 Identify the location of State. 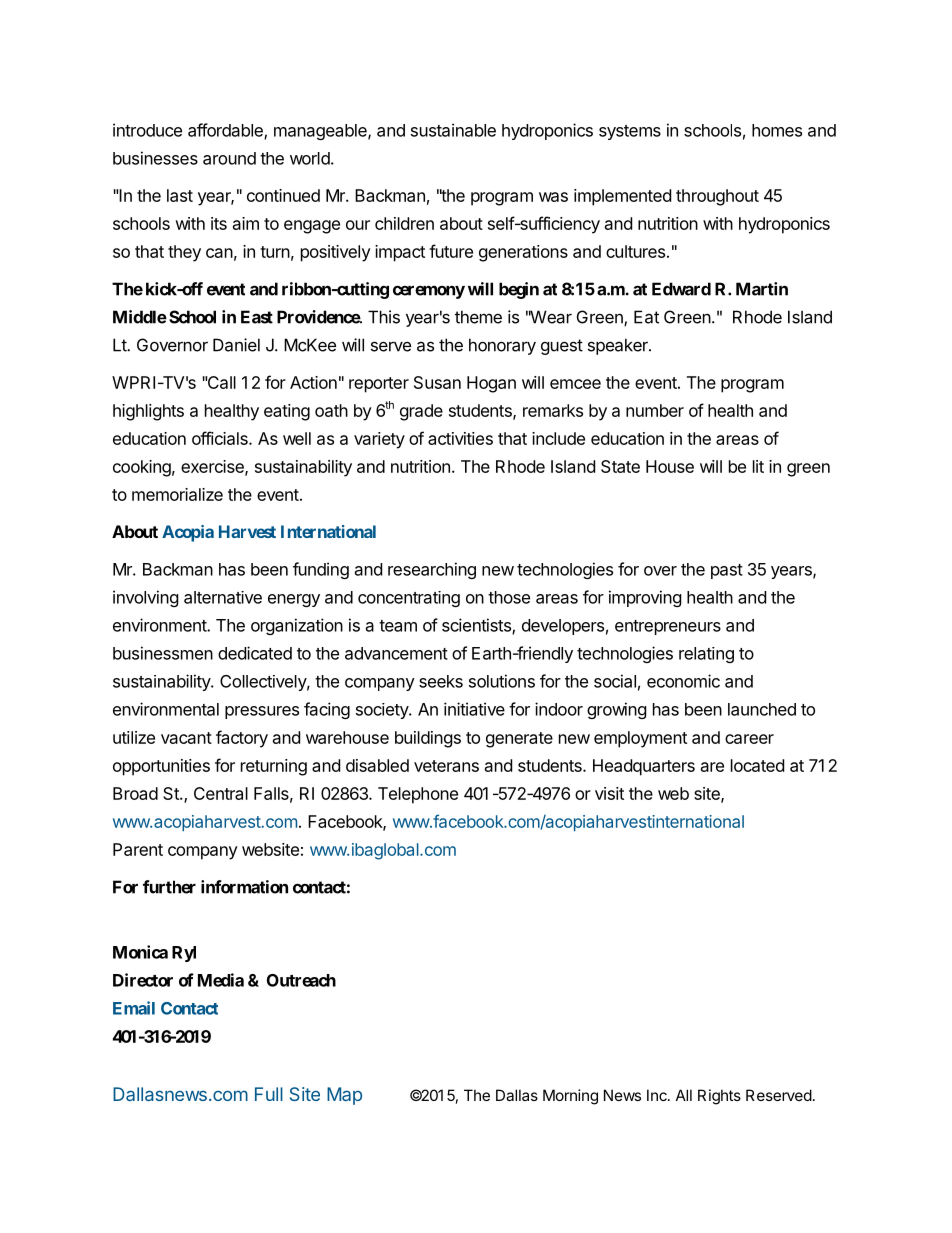
(620, 466).
